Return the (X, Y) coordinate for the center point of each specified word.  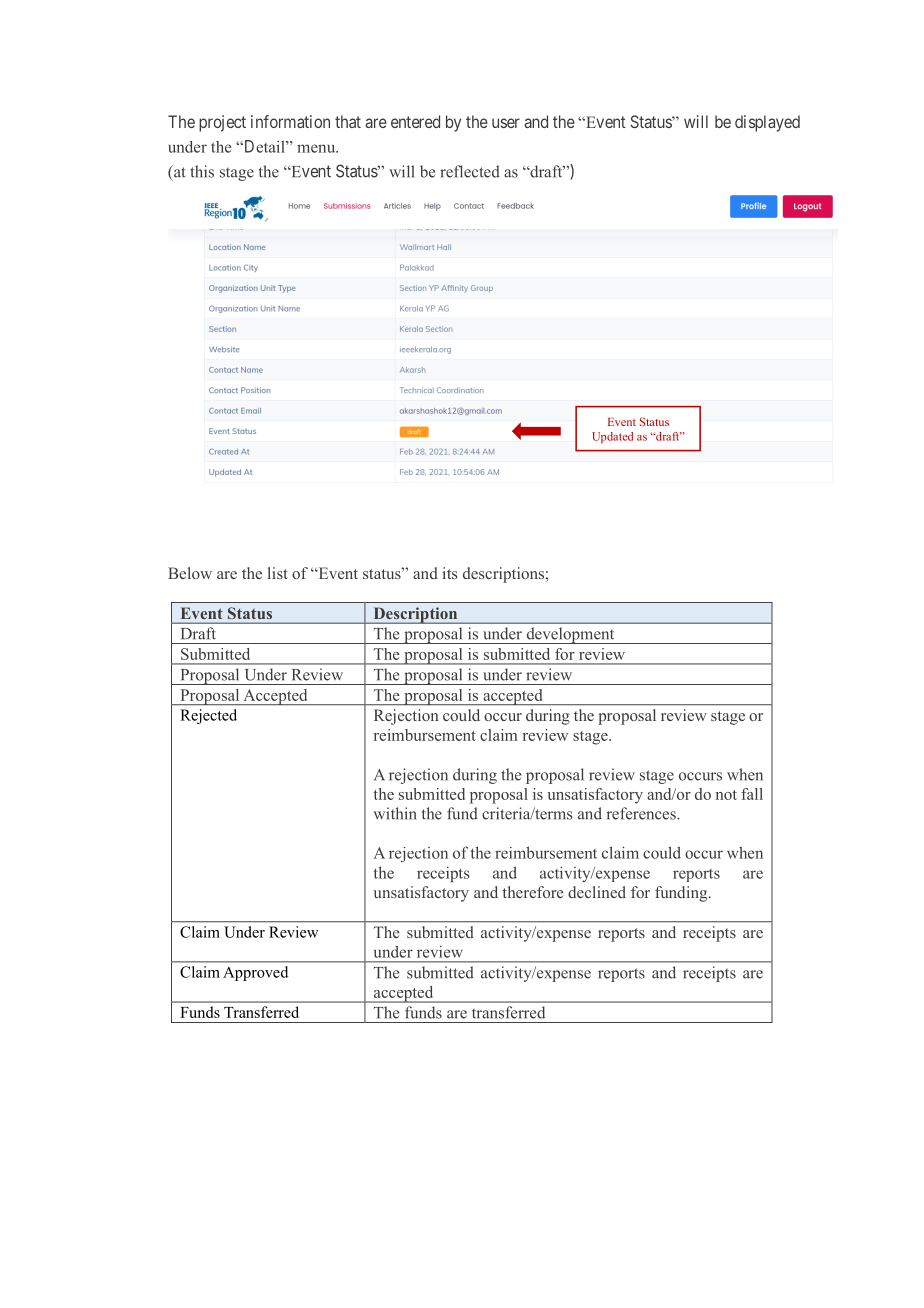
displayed (767, 123)
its (450, 573)
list (278, 573)
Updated (612, 437)
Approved (255, 973)
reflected (470, 171)
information (290, 121)
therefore (533, 892)
